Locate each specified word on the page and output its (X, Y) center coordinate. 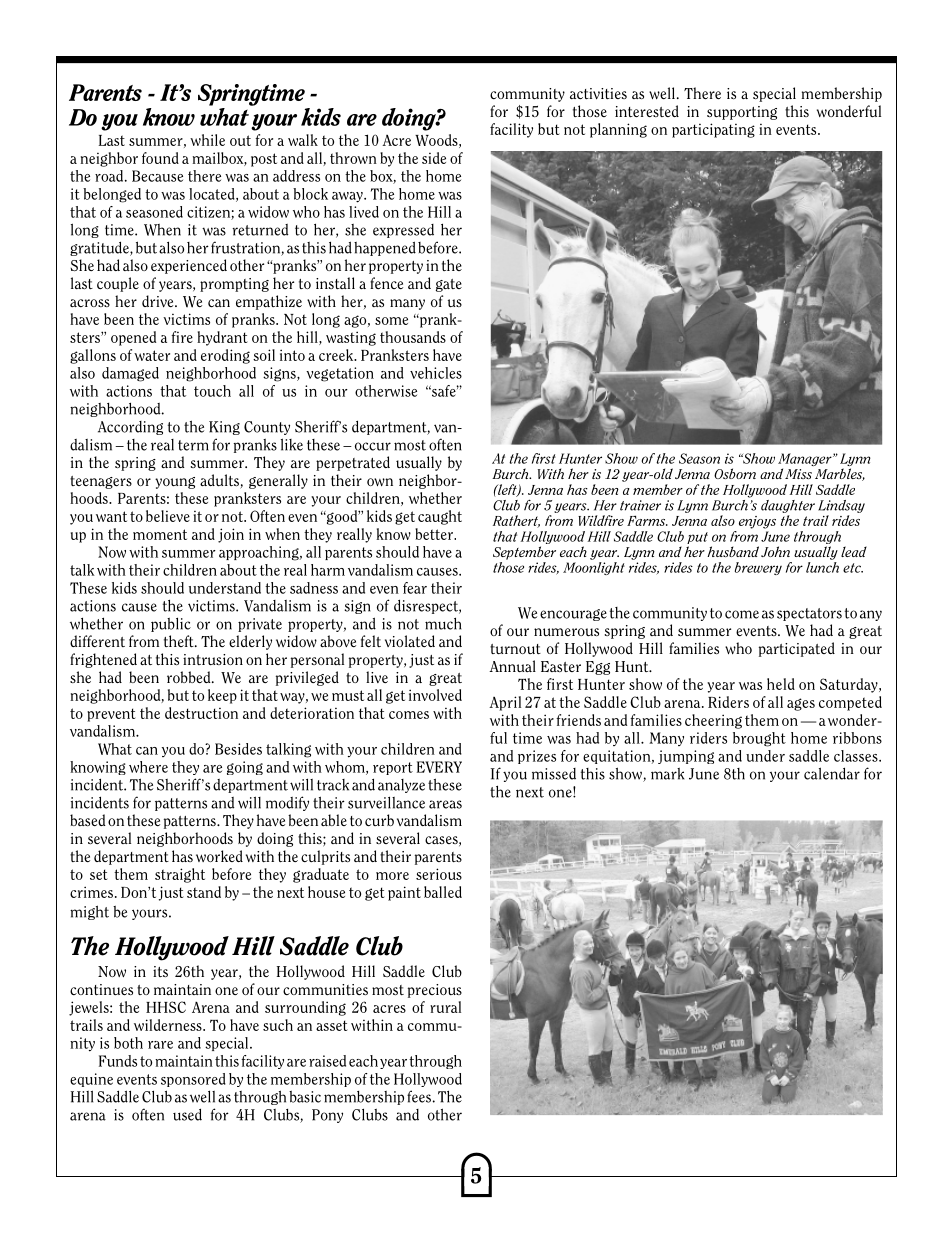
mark (667, 774)
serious (439, 874)
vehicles (436, 373)
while (207, 140)
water (152, 355)
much (443, 623)
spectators (809, 614)
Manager (806, 461)
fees (419, 1096)
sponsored (193, 1080)
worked (219, 856)
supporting (742, 113)
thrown (353, 158)
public (171, 624)
